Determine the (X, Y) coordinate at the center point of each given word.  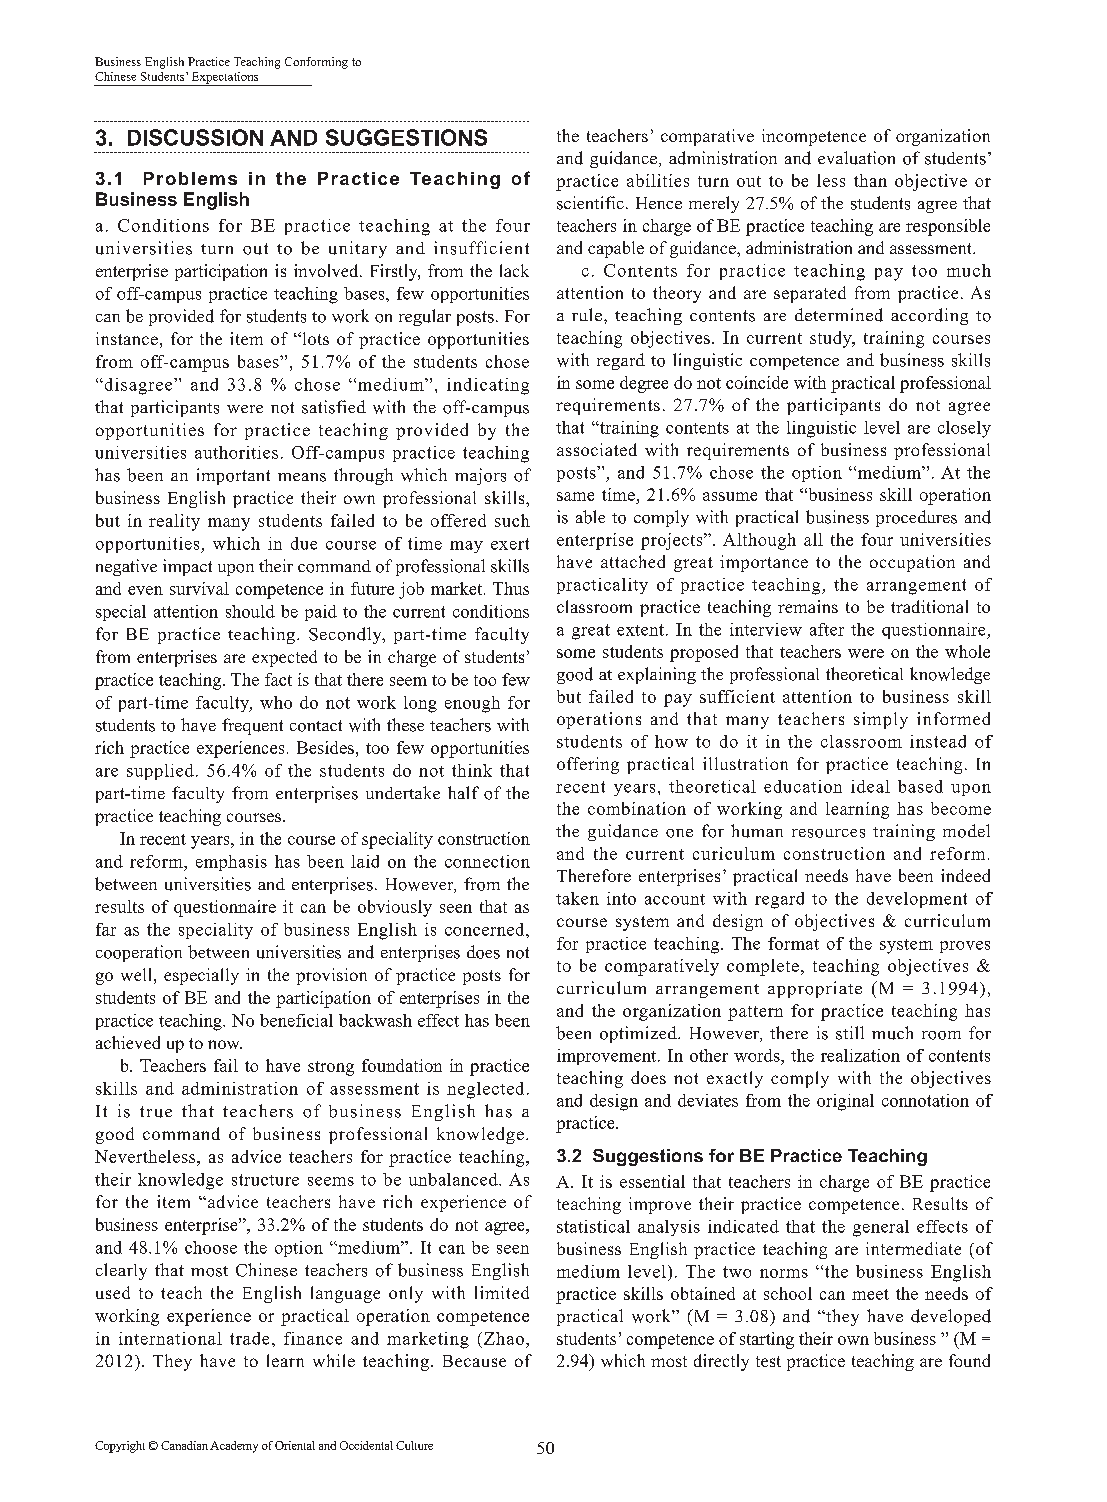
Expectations (225, 79)
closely (964, 429)
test (768, 1361)
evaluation (856, 158)
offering (588, 765)
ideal (870, 786)
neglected (485, 1090)
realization (860, 1055)
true (156, 1112)
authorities (236, 452)
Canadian (184, 1445)
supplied (160, 772)
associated (597, 449)
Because (474, 1361)
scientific (590, 203)
